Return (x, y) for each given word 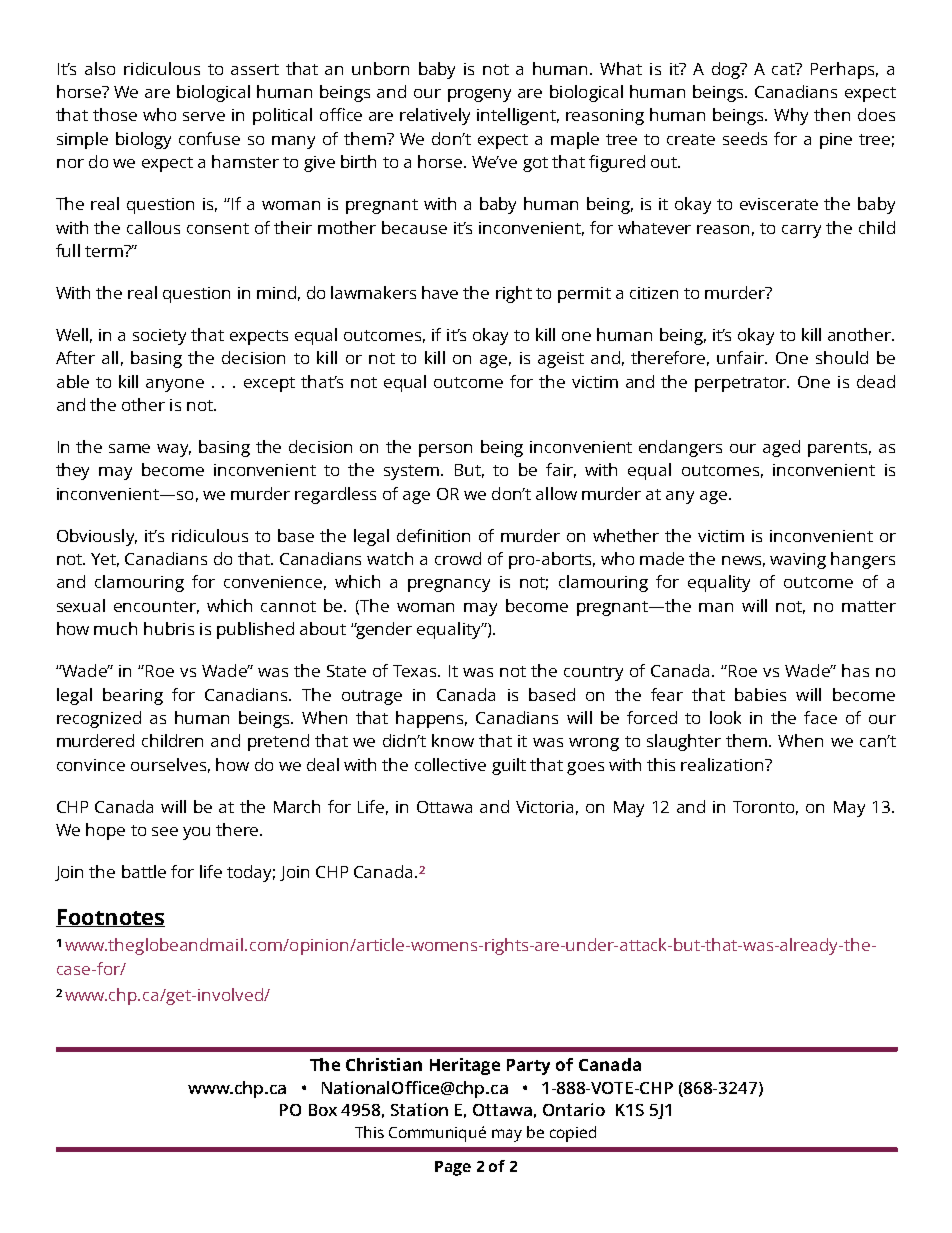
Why (791, 116)
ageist (561, 360)
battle (144, 871)
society (159, 337)
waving (798, 561)
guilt (509, 766)
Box (323, 1110)
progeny (479, 95)
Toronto (765, 808)
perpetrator (742, 384)
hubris (169, 628)
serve (204, 116)
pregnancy (449, 585)
